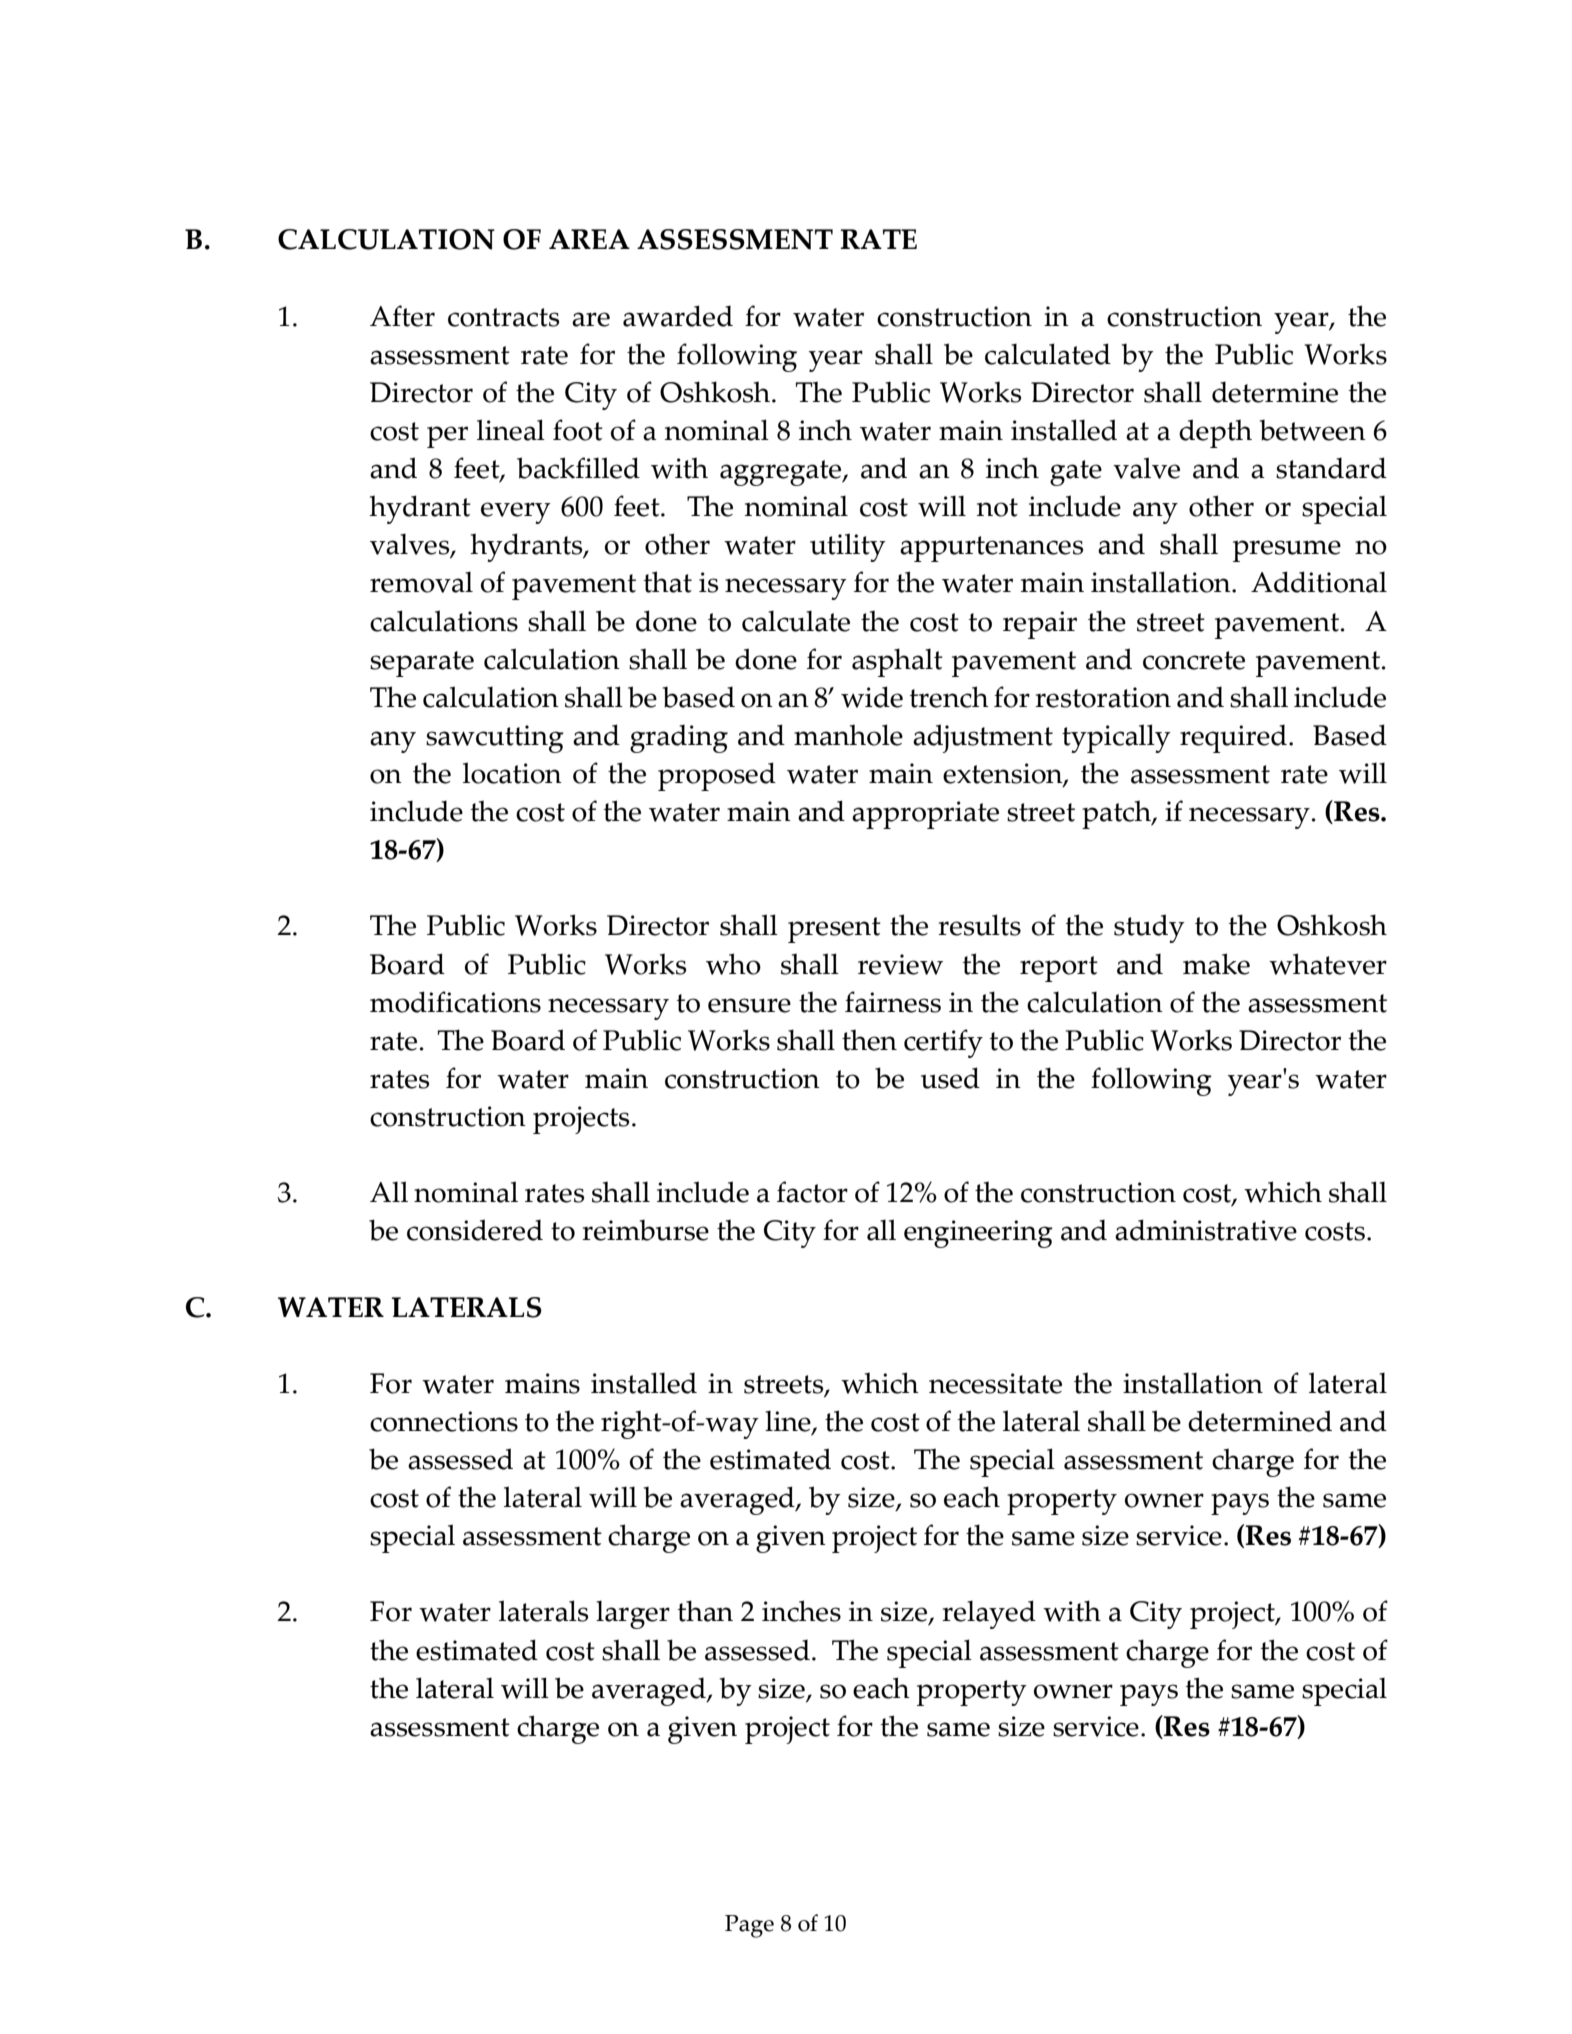 The image size is (1572, 2034). Describe the element at coordinates (503, 317) in the image. I see `contracts` at that location.
